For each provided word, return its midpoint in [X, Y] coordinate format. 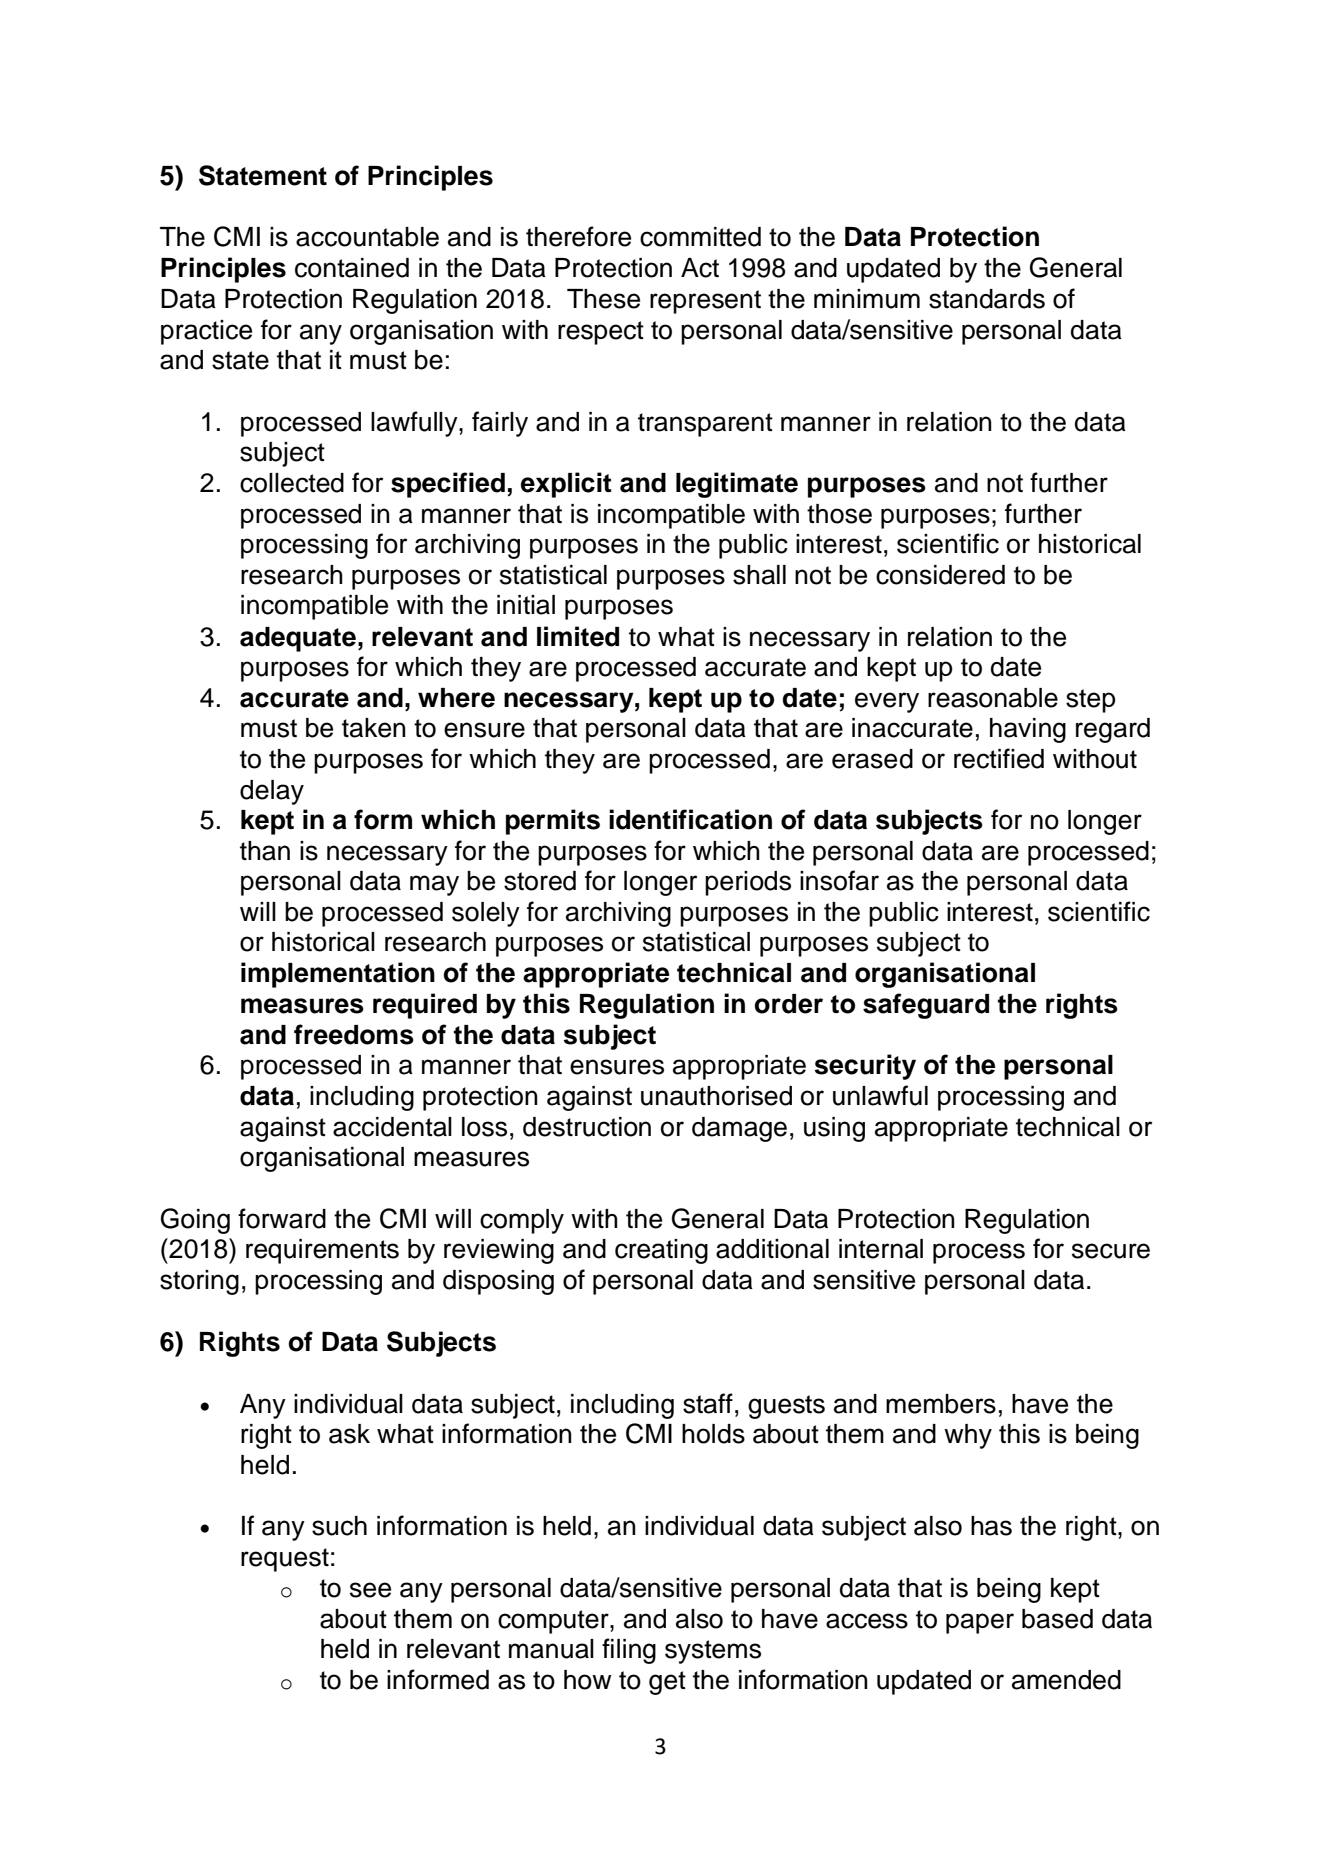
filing [629, 1651]
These [603, 299]
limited [578, 636]
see [370, 1590]
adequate [298, 639]
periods [748, 883]
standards [987, 299]
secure [1111, 1251]
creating [661, 1251]
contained [352, 268]
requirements [322, 1251]
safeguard [926, 1006]
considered [940, 575]
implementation [338, 975]
